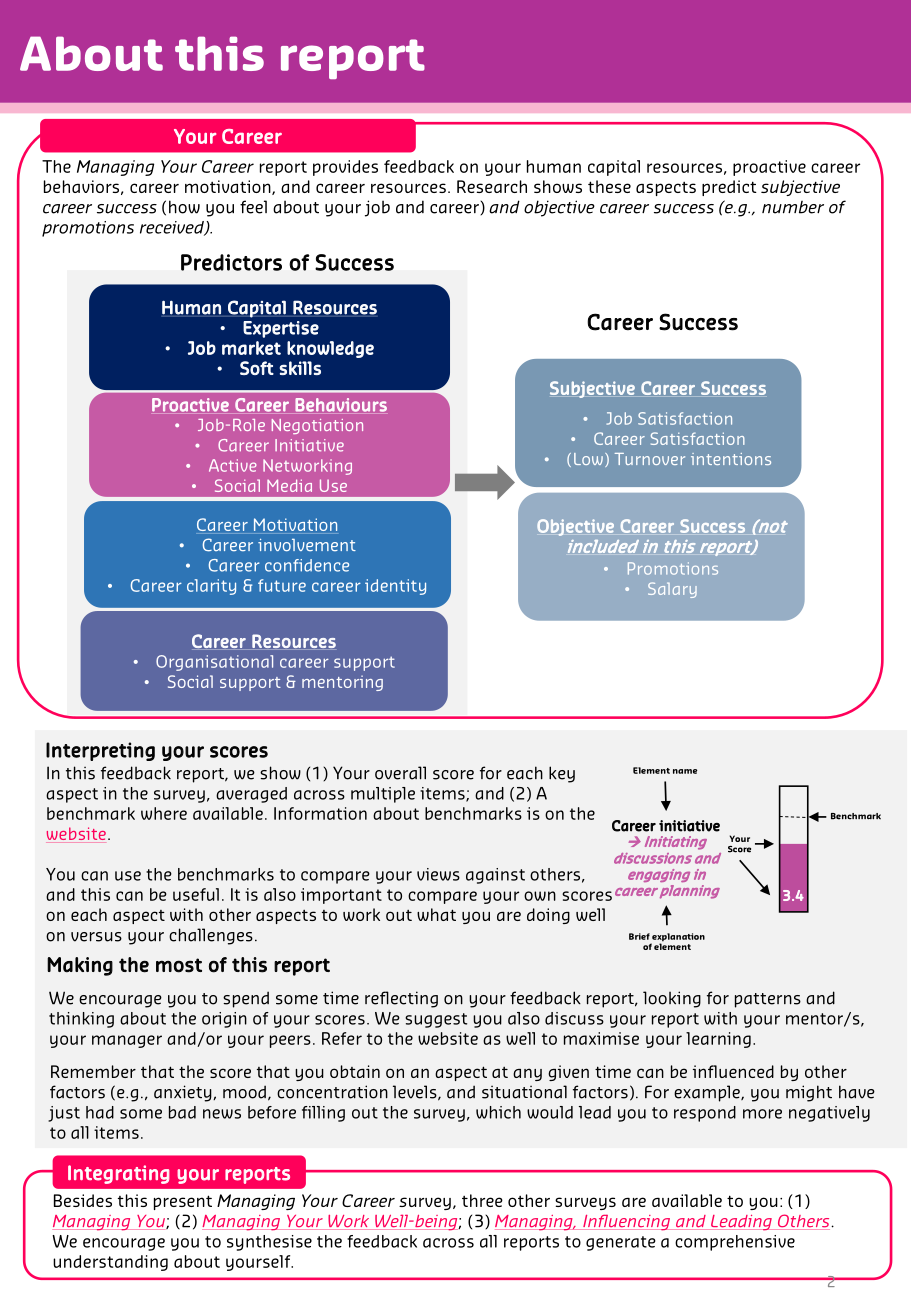  I want to click on present, so click(183, 1202).
